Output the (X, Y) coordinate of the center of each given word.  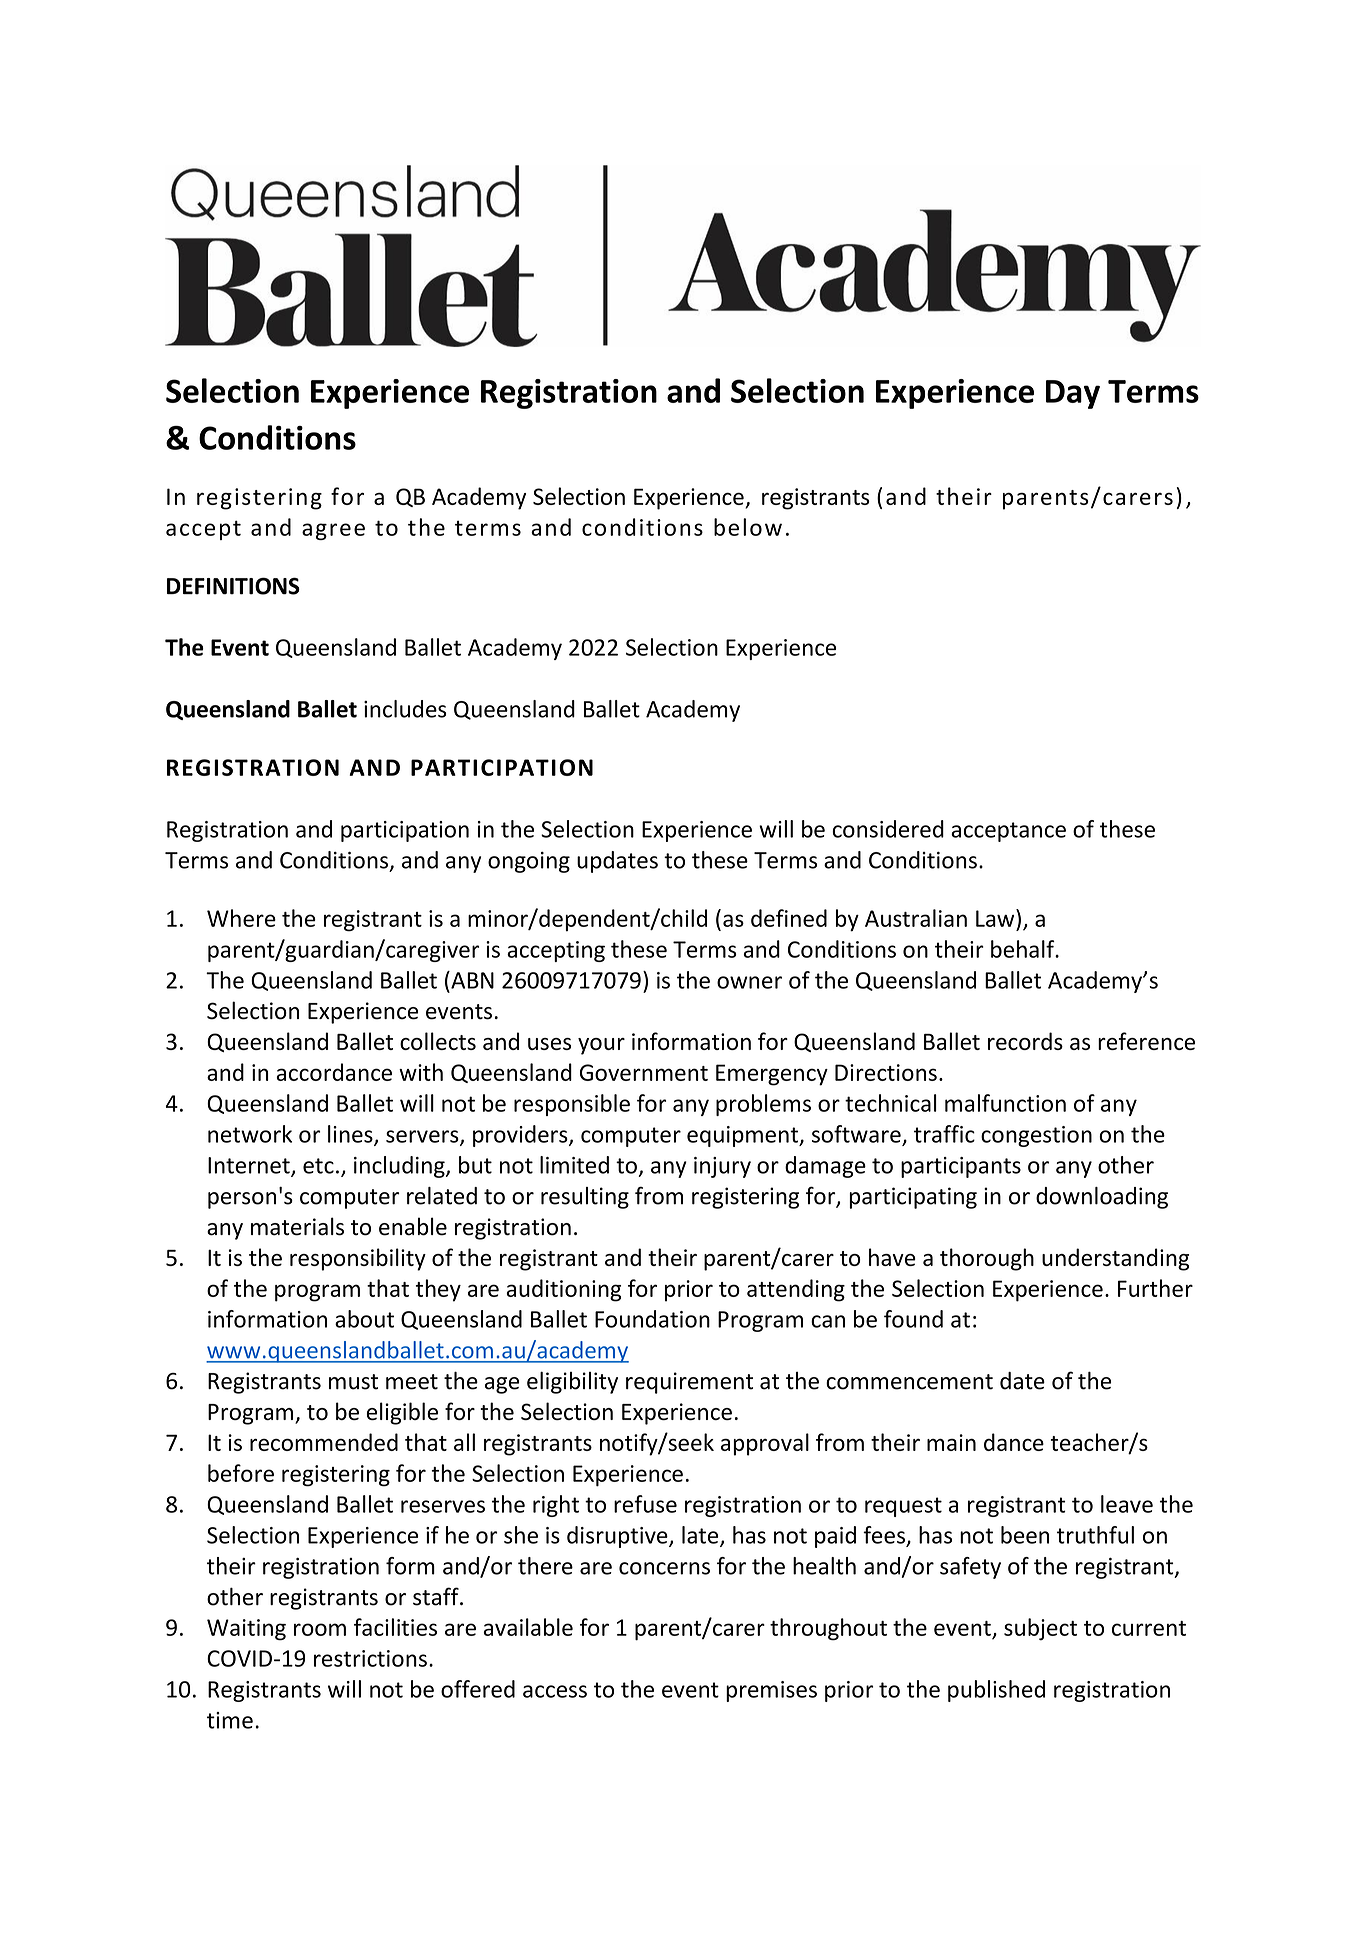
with (421, 1072)
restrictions (370, 1658)
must (353, 1382)
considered (888, 829)
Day (1073, 394)
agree (333, 531)
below (748, 527)
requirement (689, 1383)
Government (644, 1072)
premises (771, 1691)
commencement (909, 1382)
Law (996, 918)
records (1025, 1041)
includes (405, 709)
